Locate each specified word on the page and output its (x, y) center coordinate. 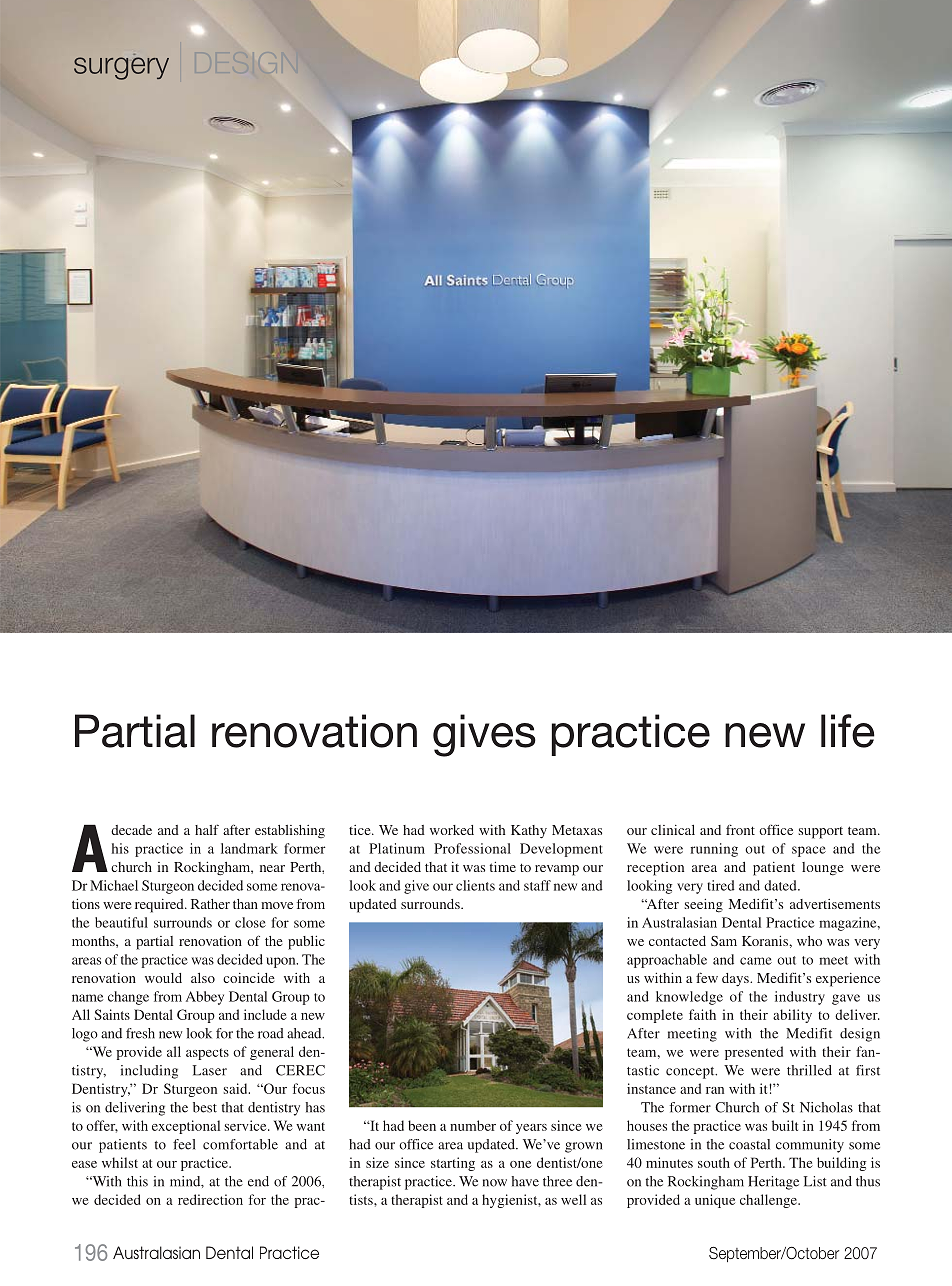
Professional (472, 848)
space (809, 851)
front (740, 830)
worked (452, 830)
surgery (121, 68)
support (821, 833)
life (848, 731)
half (207, 829)
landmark (249, 848)
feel (184, 1144)
